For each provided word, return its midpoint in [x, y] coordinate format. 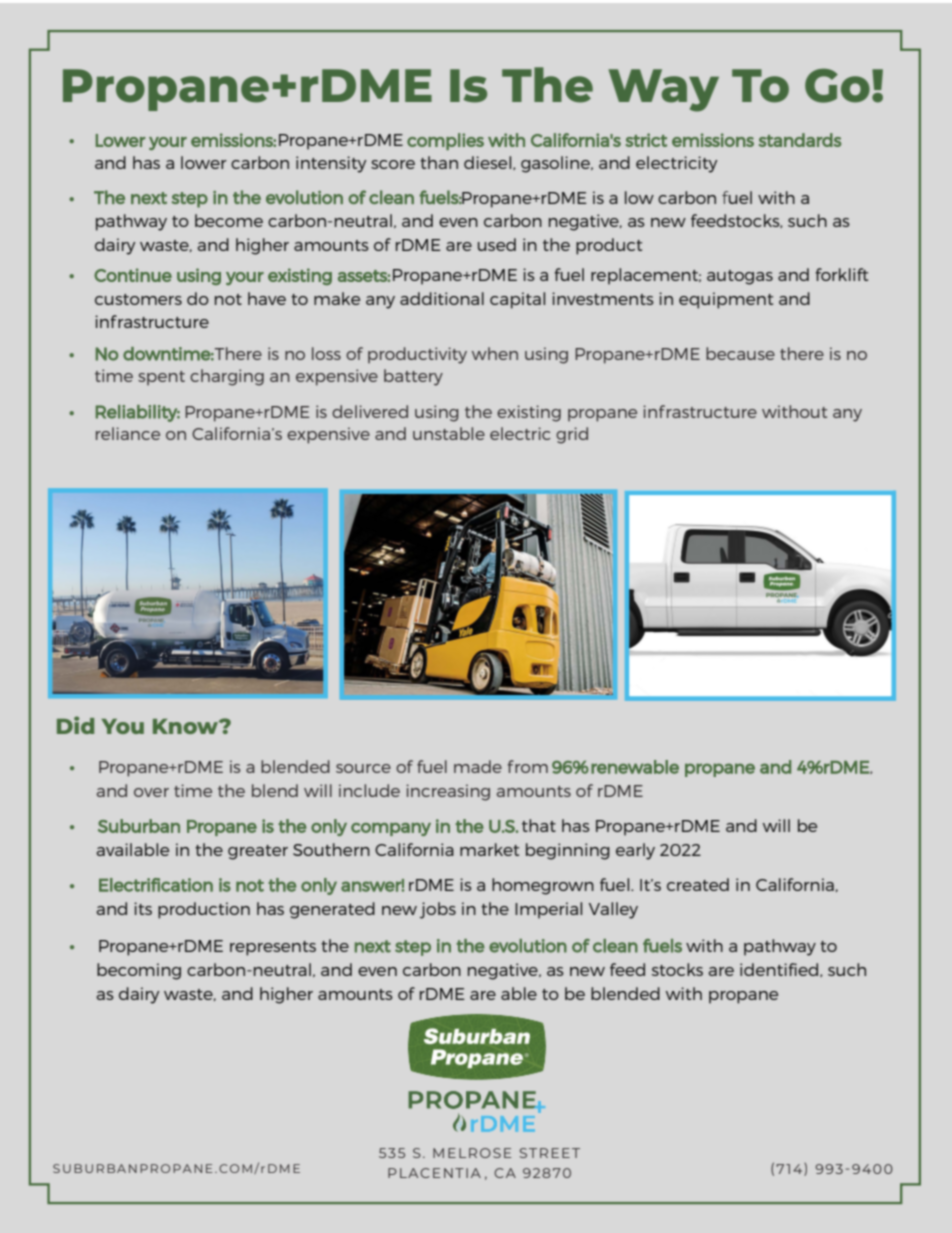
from [528, 766]
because [740, 353]
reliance [128, 433]
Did [75, 725]
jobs [438, 910]
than [439, 162]
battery [413, 377]
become [229, 220]
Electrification [156, 885]
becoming [139, 971]
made [478, 766]
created [698, 884]
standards [800, 140]
